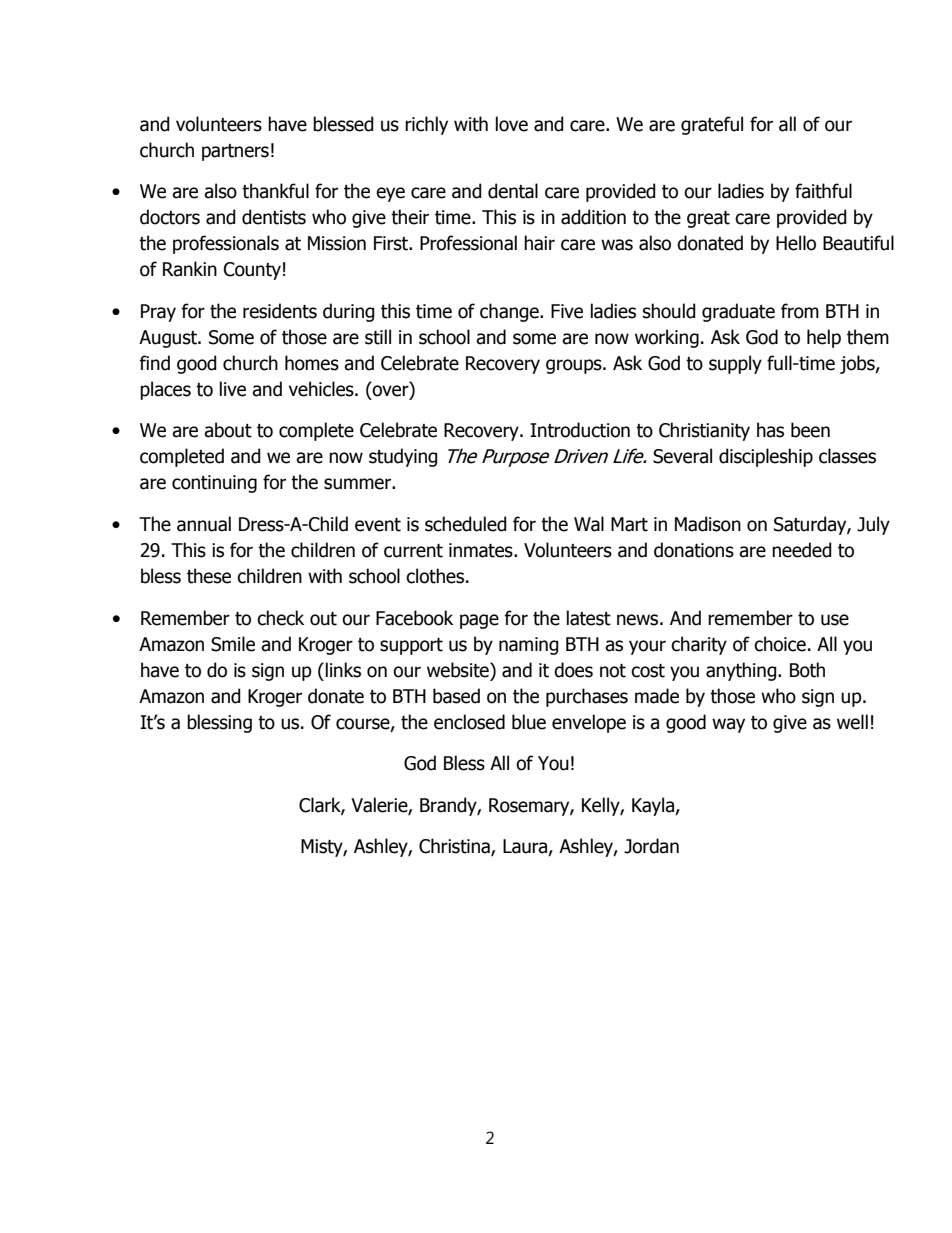 The width and height of the page is (952, 1233). Describe the element at coordinates (214, 484) in the page. I see `continuing` at that location.
